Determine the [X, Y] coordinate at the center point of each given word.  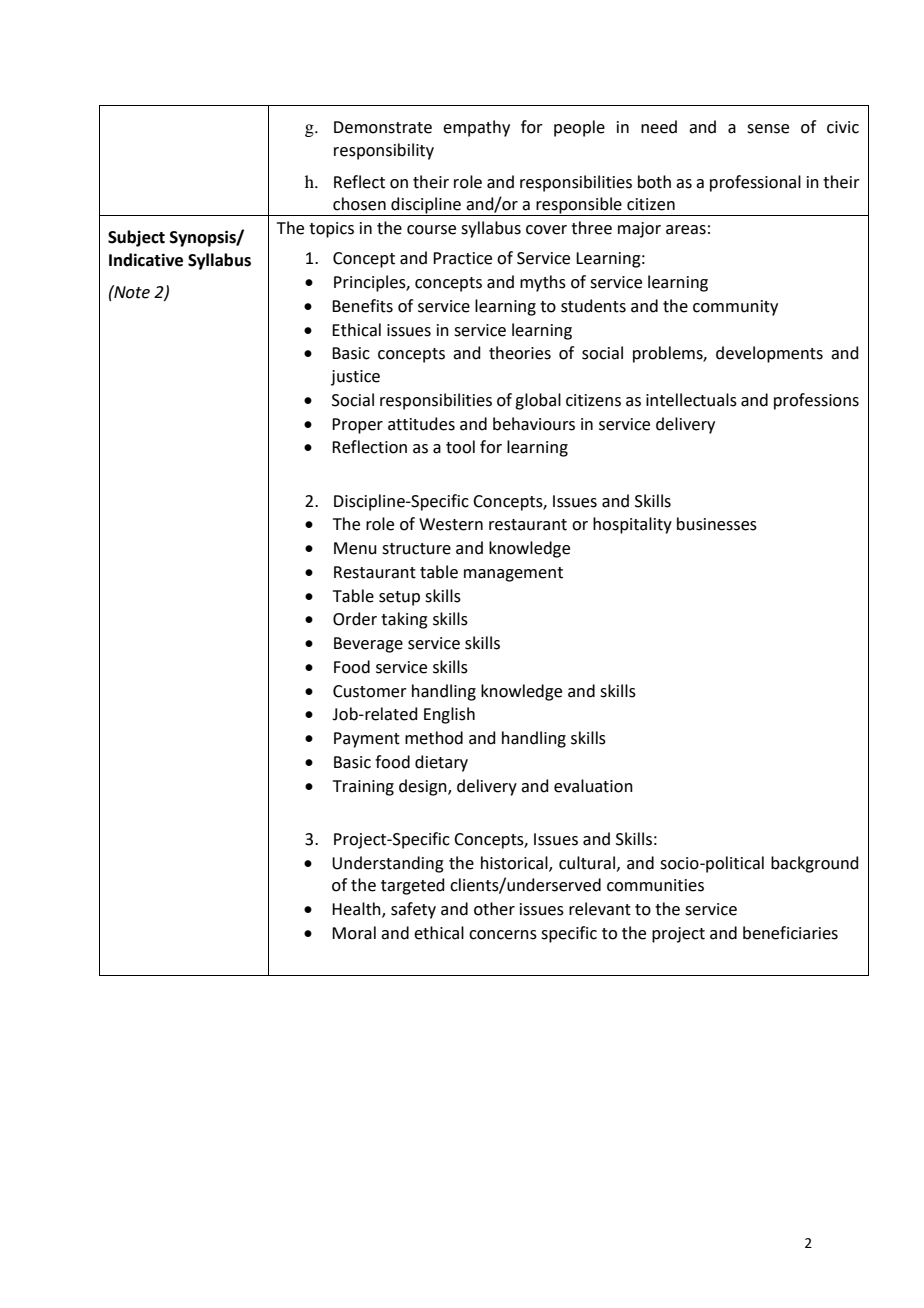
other [494, 909]
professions [816, 401]
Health [357, 910]
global [538, 401]
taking [404, 620]
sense [768, 129]
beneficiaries [790, 933]
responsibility [384, 151]
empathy [476, 128]
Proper [357, 426]
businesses [717, 524]
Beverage [368, 645]
